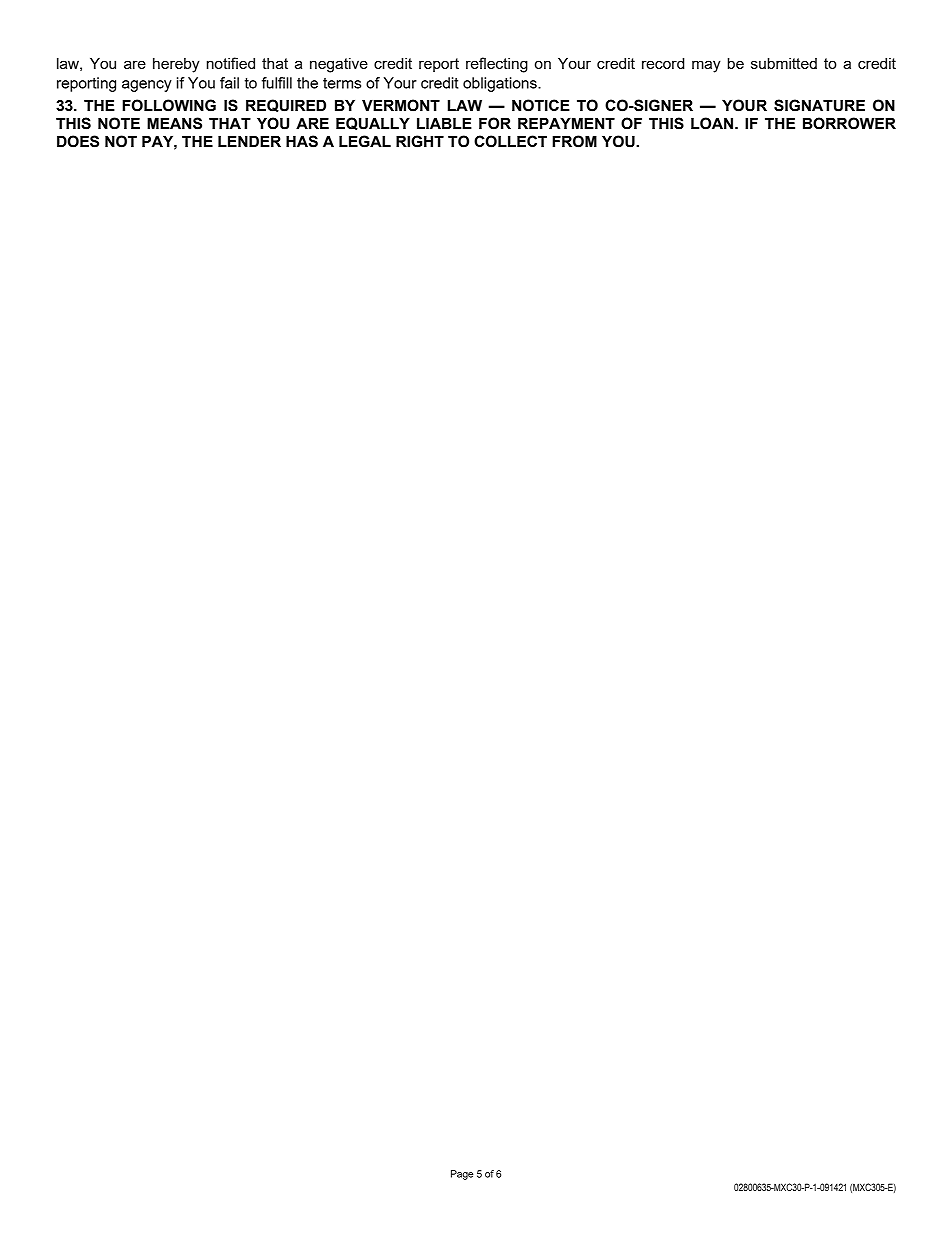  What do you see at coordinates (169, 105) in the screenshot?
I see `FOLLOWING` at bounding box center [169, 105].
